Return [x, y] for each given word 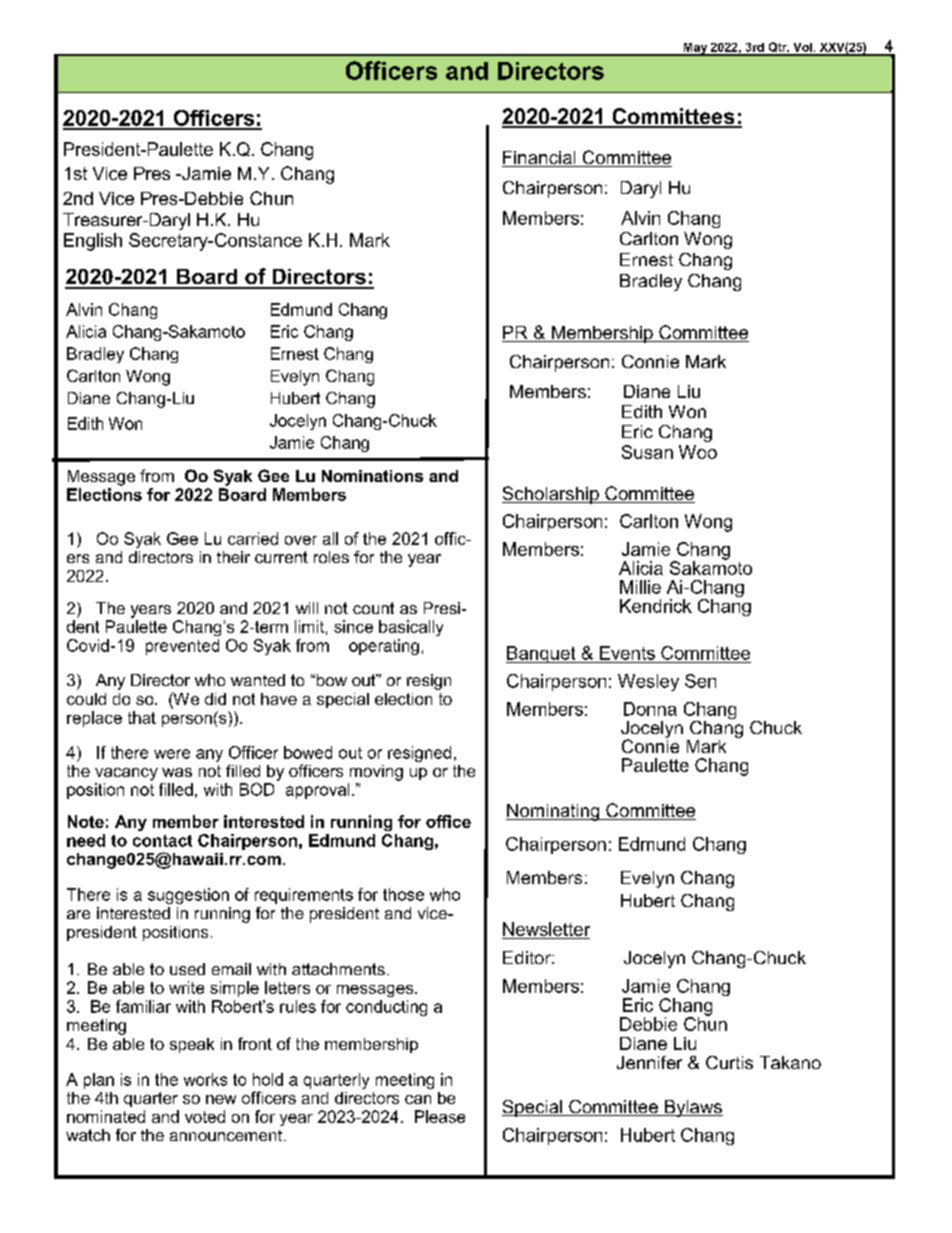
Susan [647, 452]
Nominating [554, 812]
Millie [640, 587]
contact [162, 841]
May [695, 49]
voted [205, 1116]
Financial [540, 159]
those [403, 894]
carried [253, 538]
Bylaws [693, 1108]
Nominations [372, 476]
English [93, 242]
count [373, 608]
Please [440, 1116]
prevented [182, 647]
